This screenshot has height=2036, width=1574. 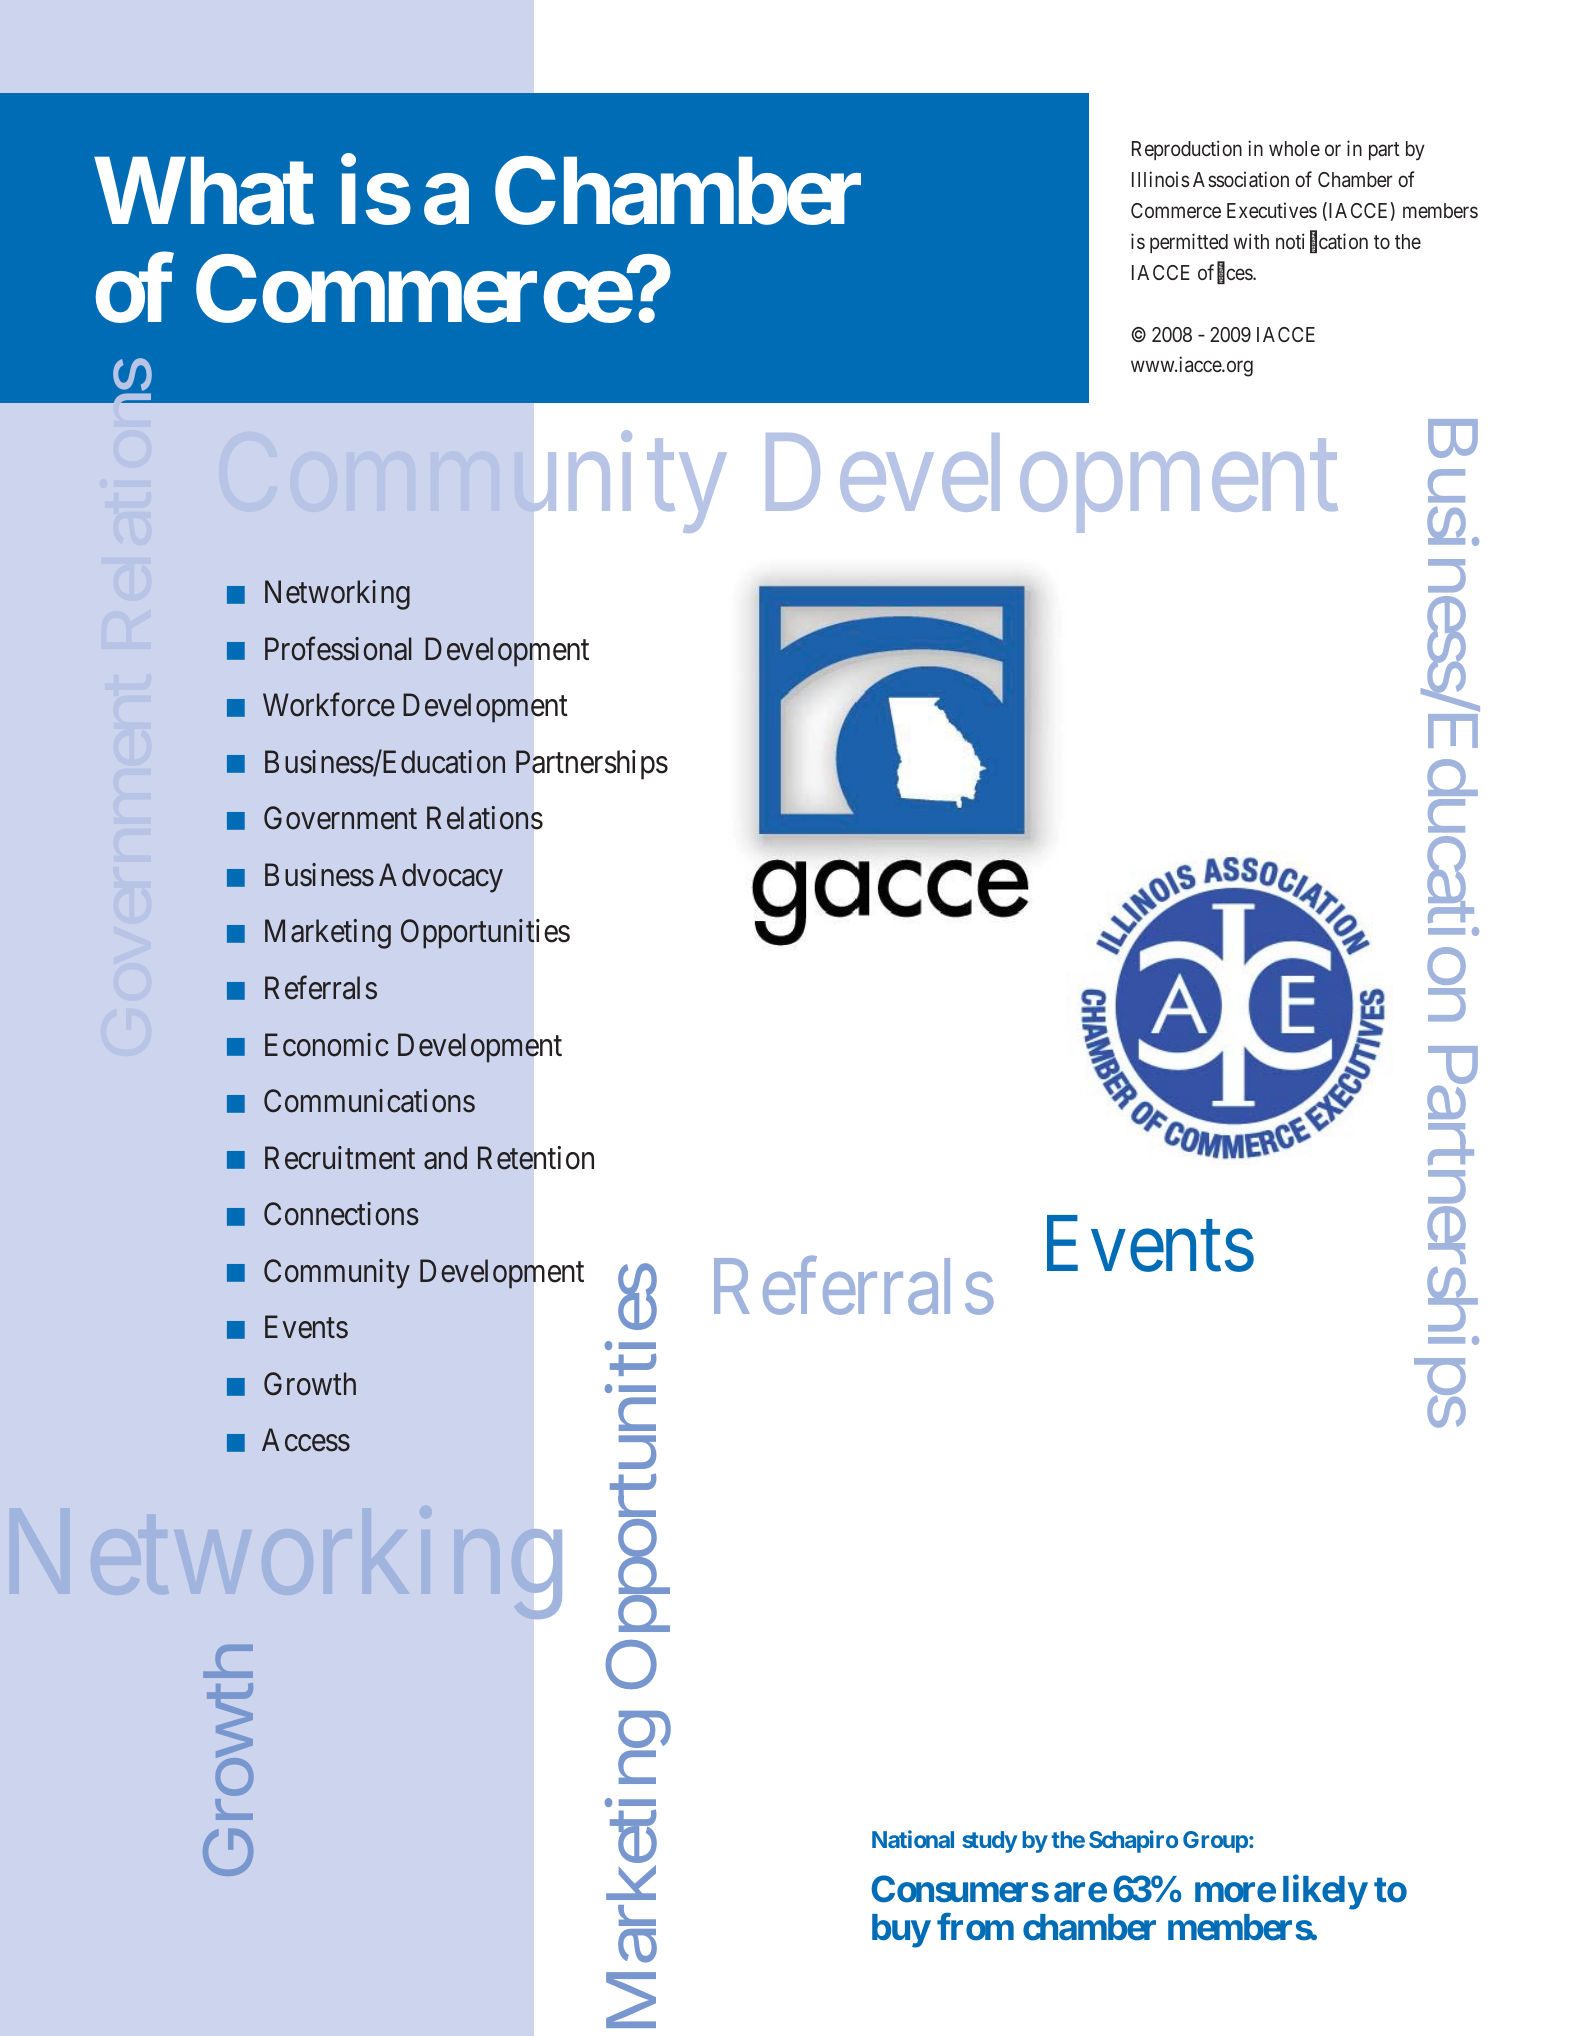 What do you see at coordinates (204, 192) in the screenshot?
I see `What` at bounding box center [204, 192].
